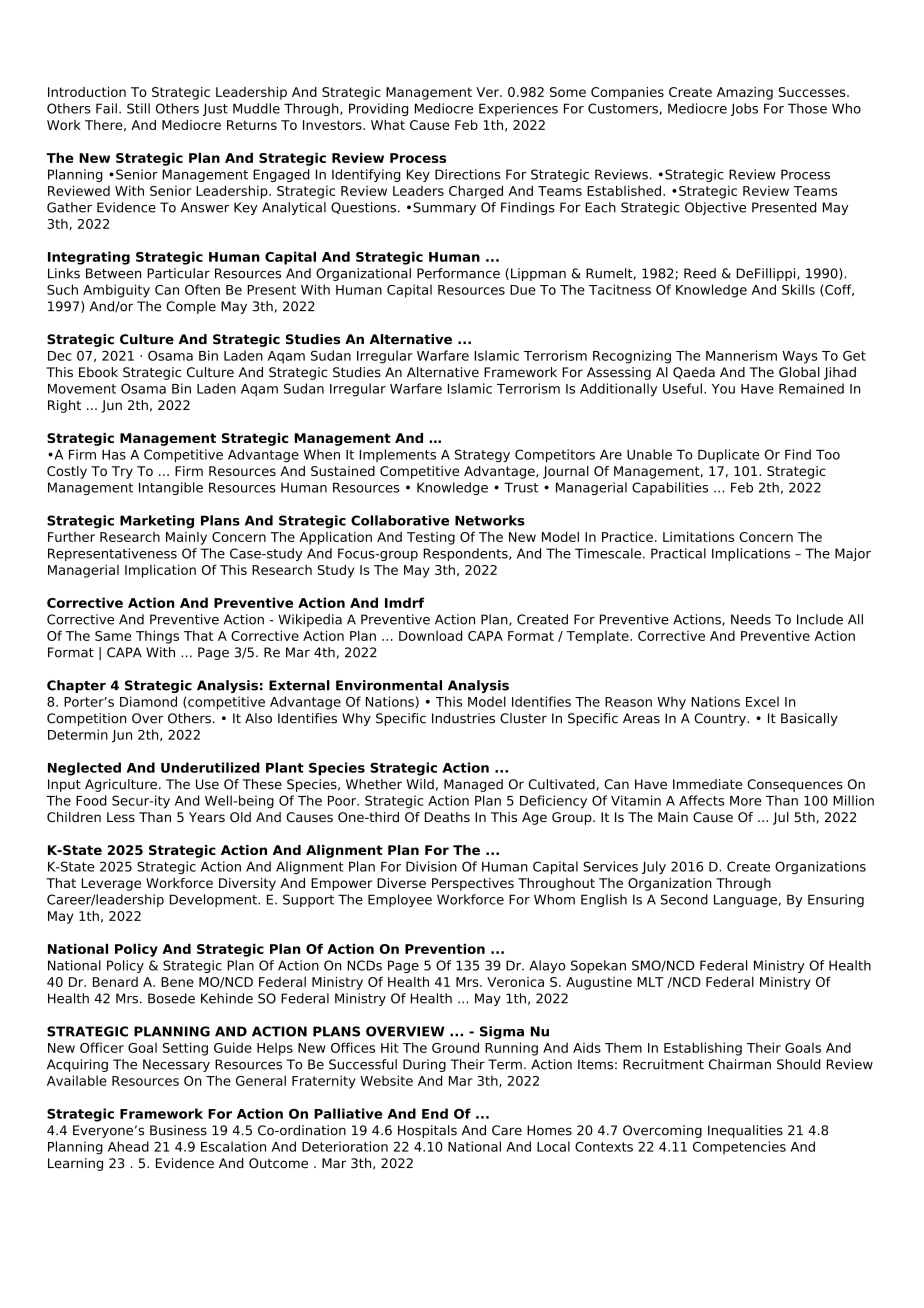 The height and width of the screenshot is (1308, 924). Describe the element at coordinates (157, 637) in the screenshot. I see `Things` at that location.
